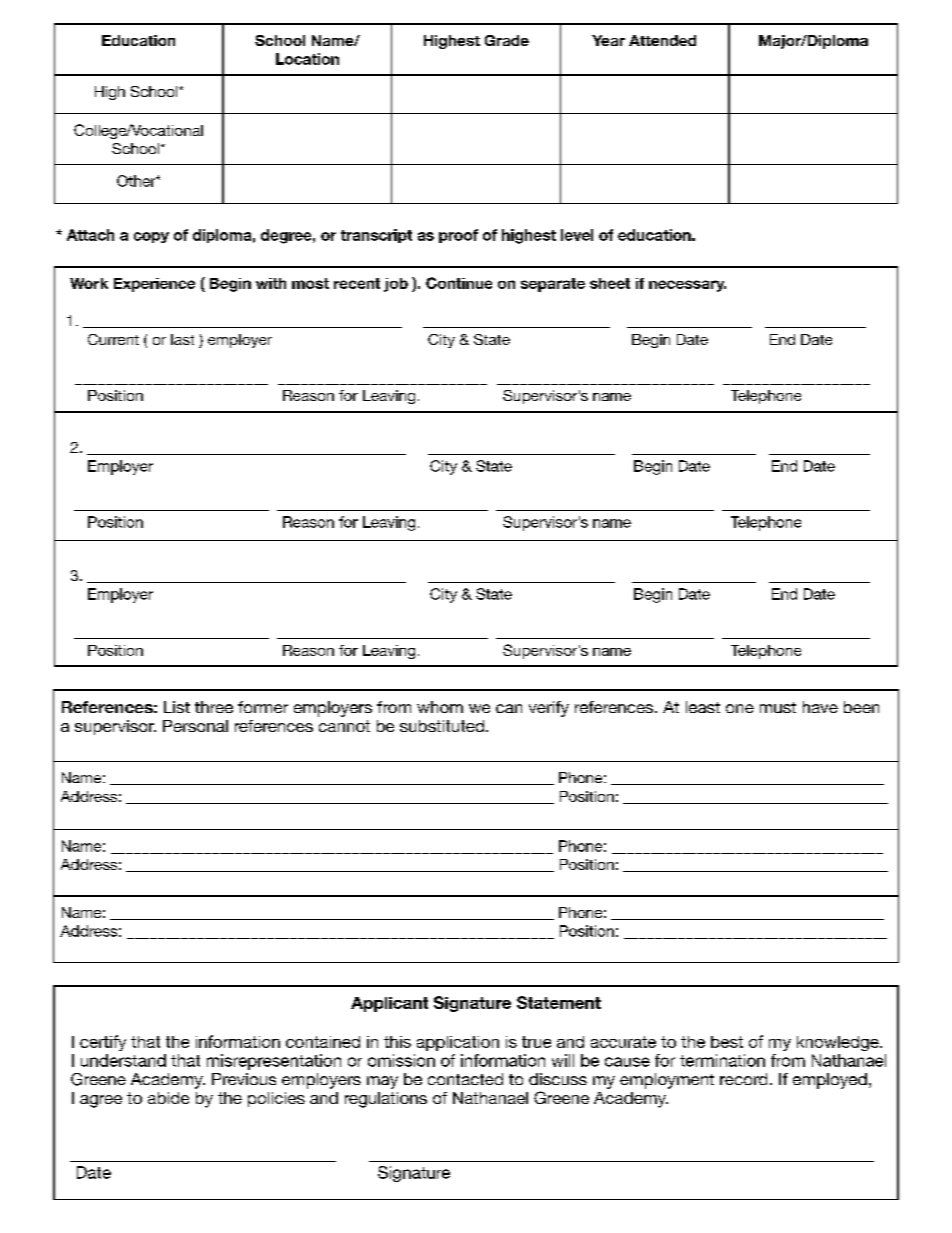 This image has height=1233, width=952. I want to click on List, so click(177, 707).
